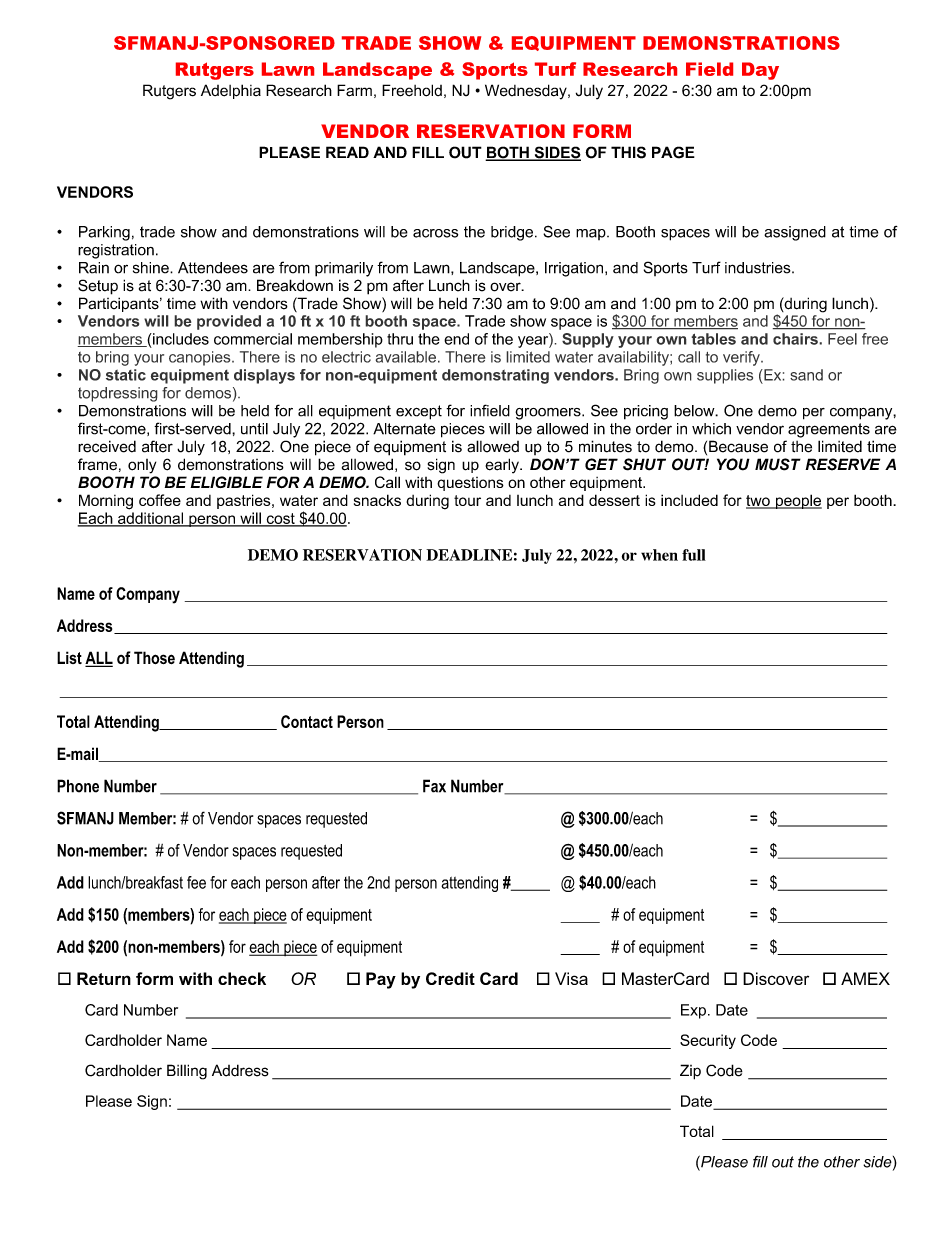 This document has height=1233, width=952. Describe the element at coordinates (78, 786) in the document. I see `Phone` at that location.
